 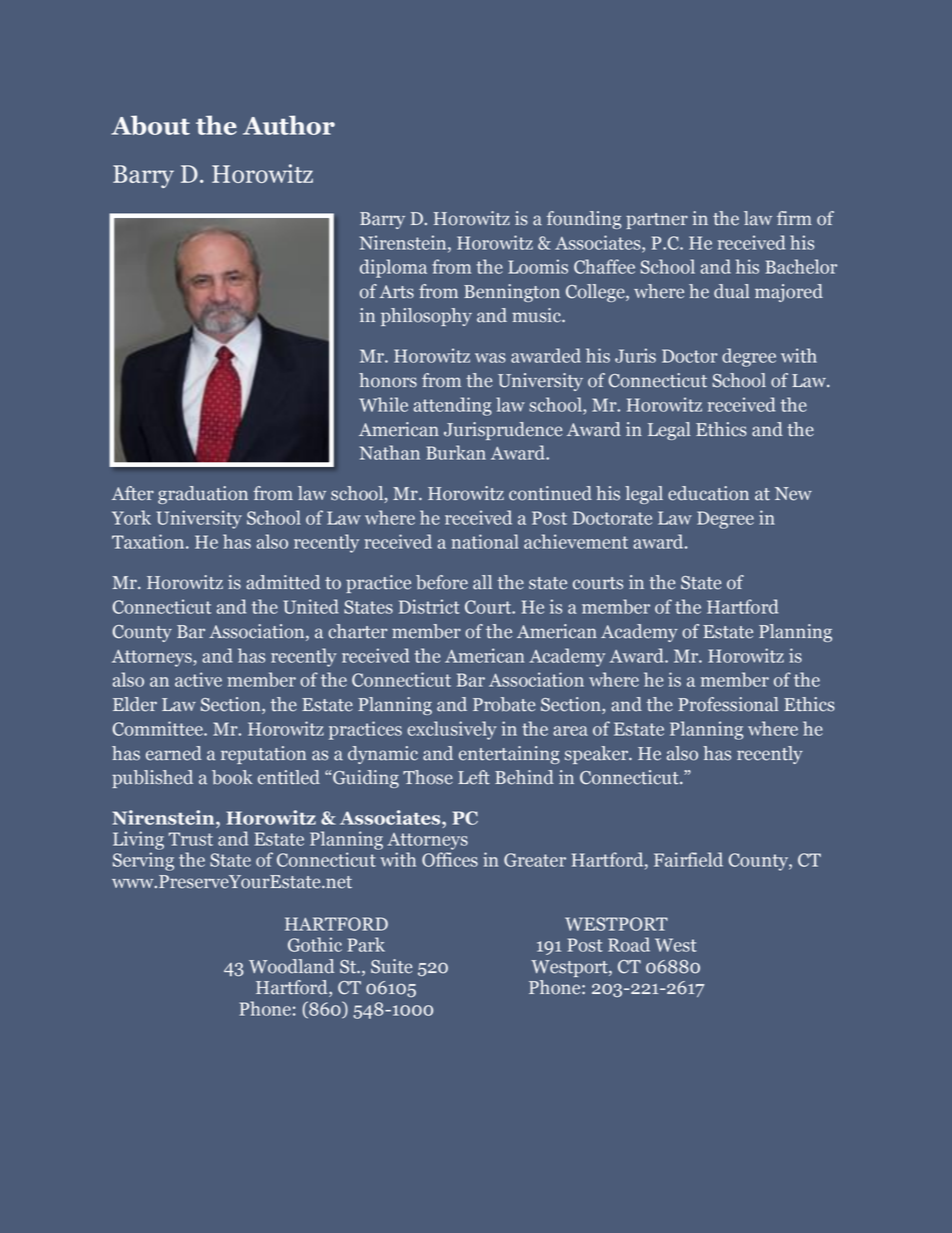 I want to click on Road, so click(x=629, y=944).
